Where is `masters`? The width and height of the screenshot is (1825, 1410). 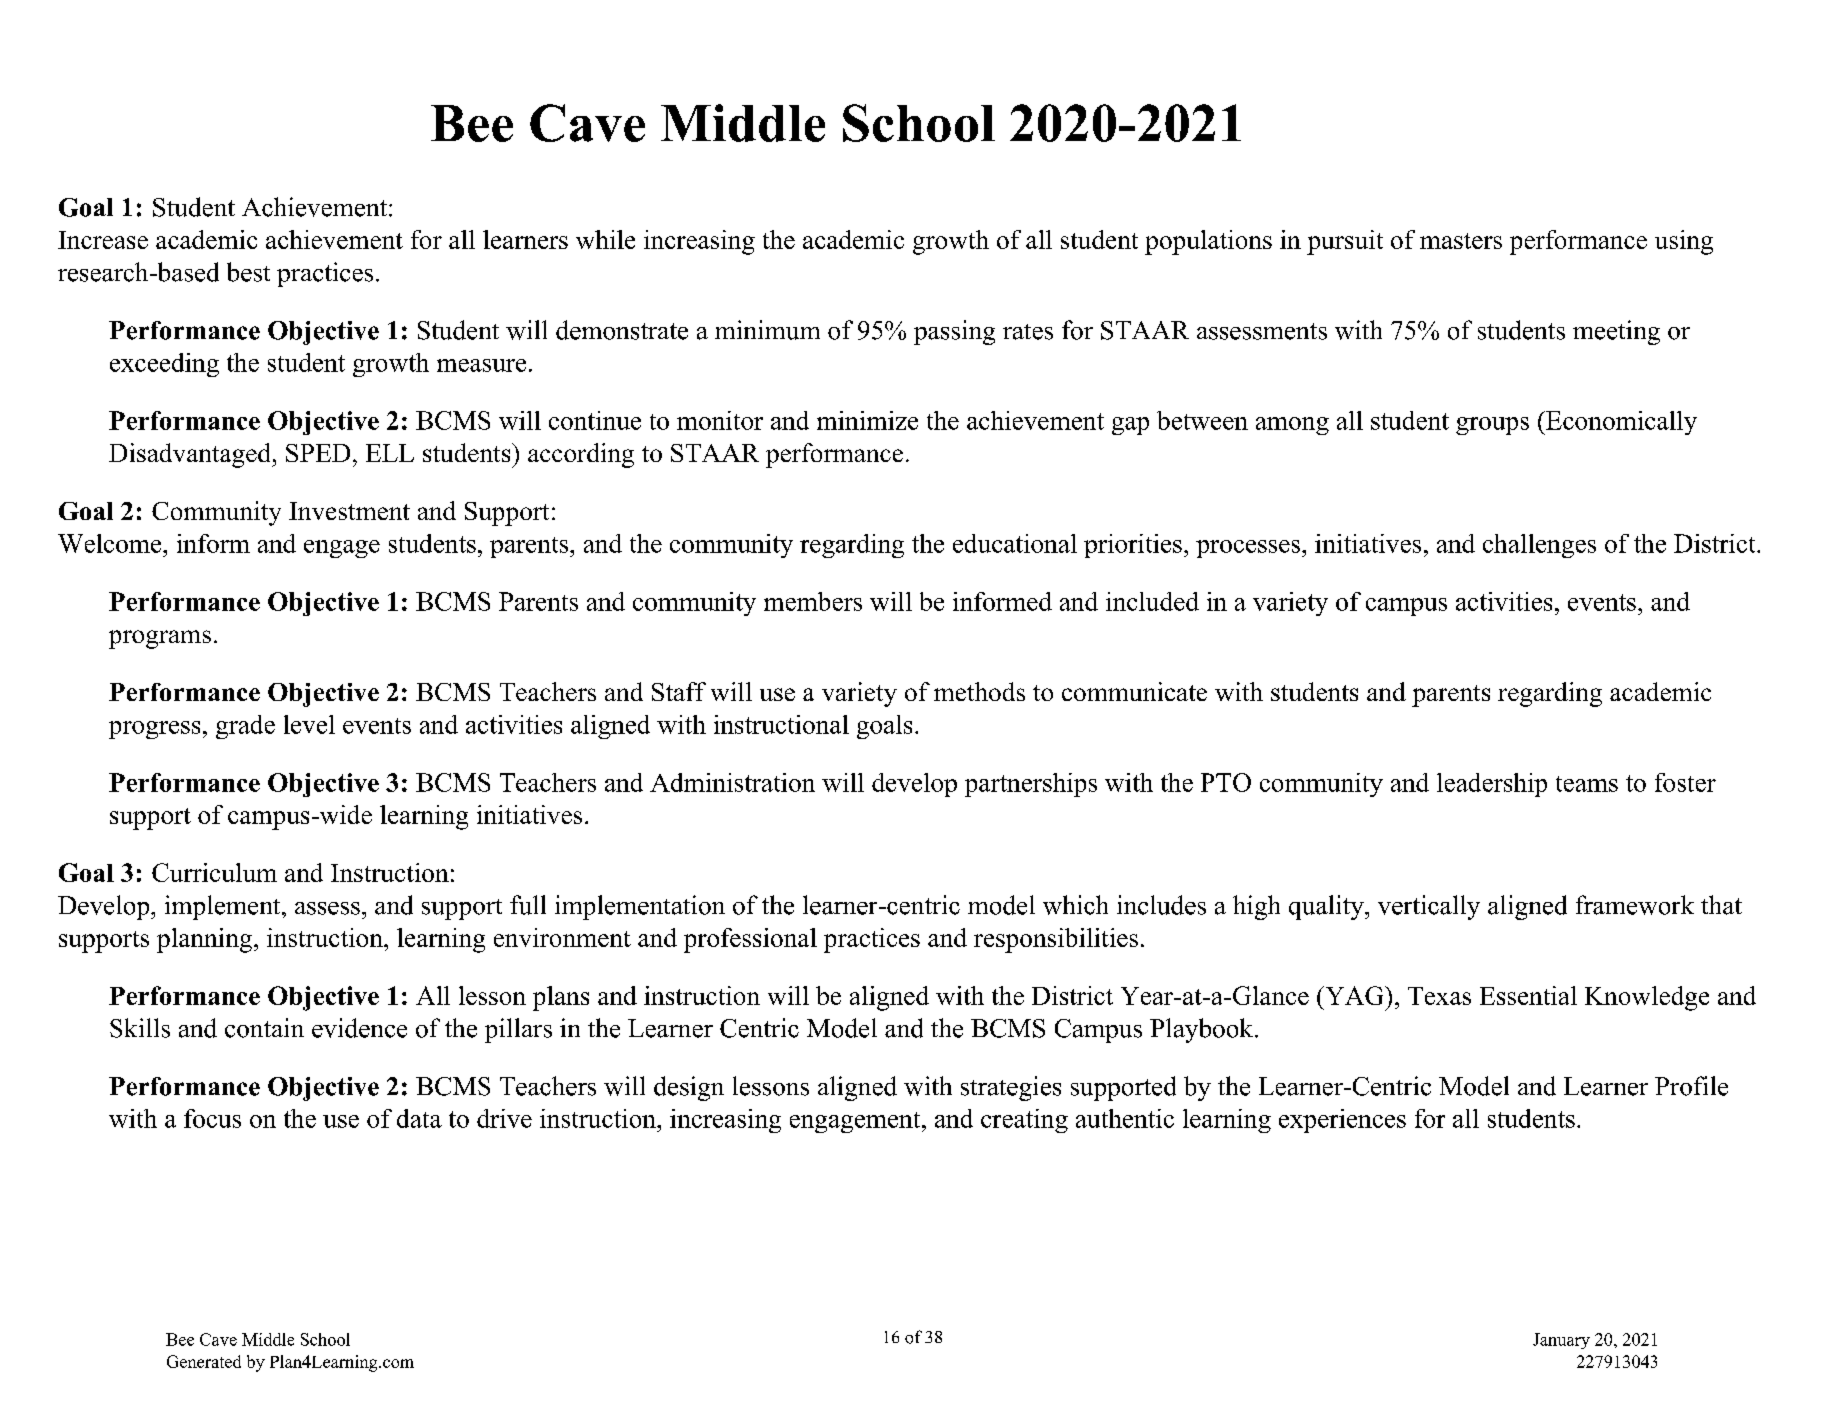
masters is located at coordinates (1461, 241).
